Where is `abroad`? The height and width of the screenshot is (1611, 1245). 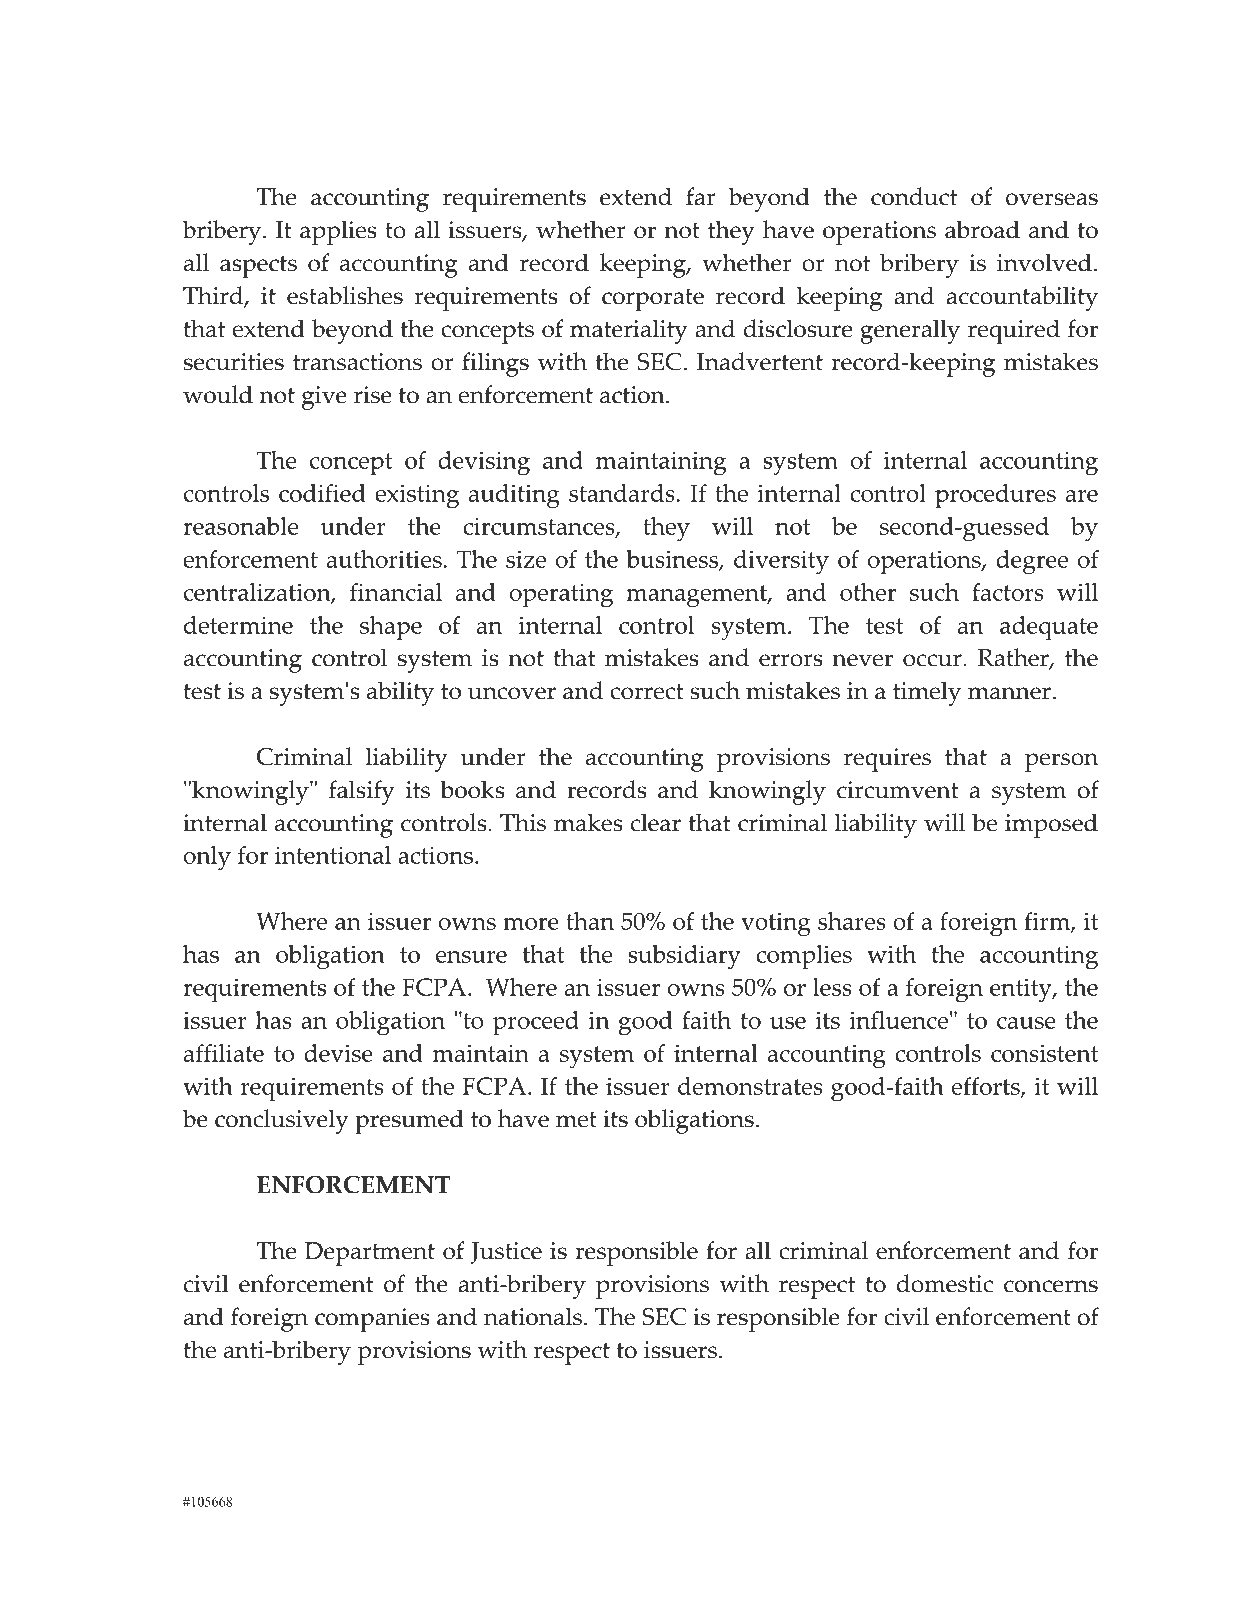
abroad is located at coordinates (982, 229).
